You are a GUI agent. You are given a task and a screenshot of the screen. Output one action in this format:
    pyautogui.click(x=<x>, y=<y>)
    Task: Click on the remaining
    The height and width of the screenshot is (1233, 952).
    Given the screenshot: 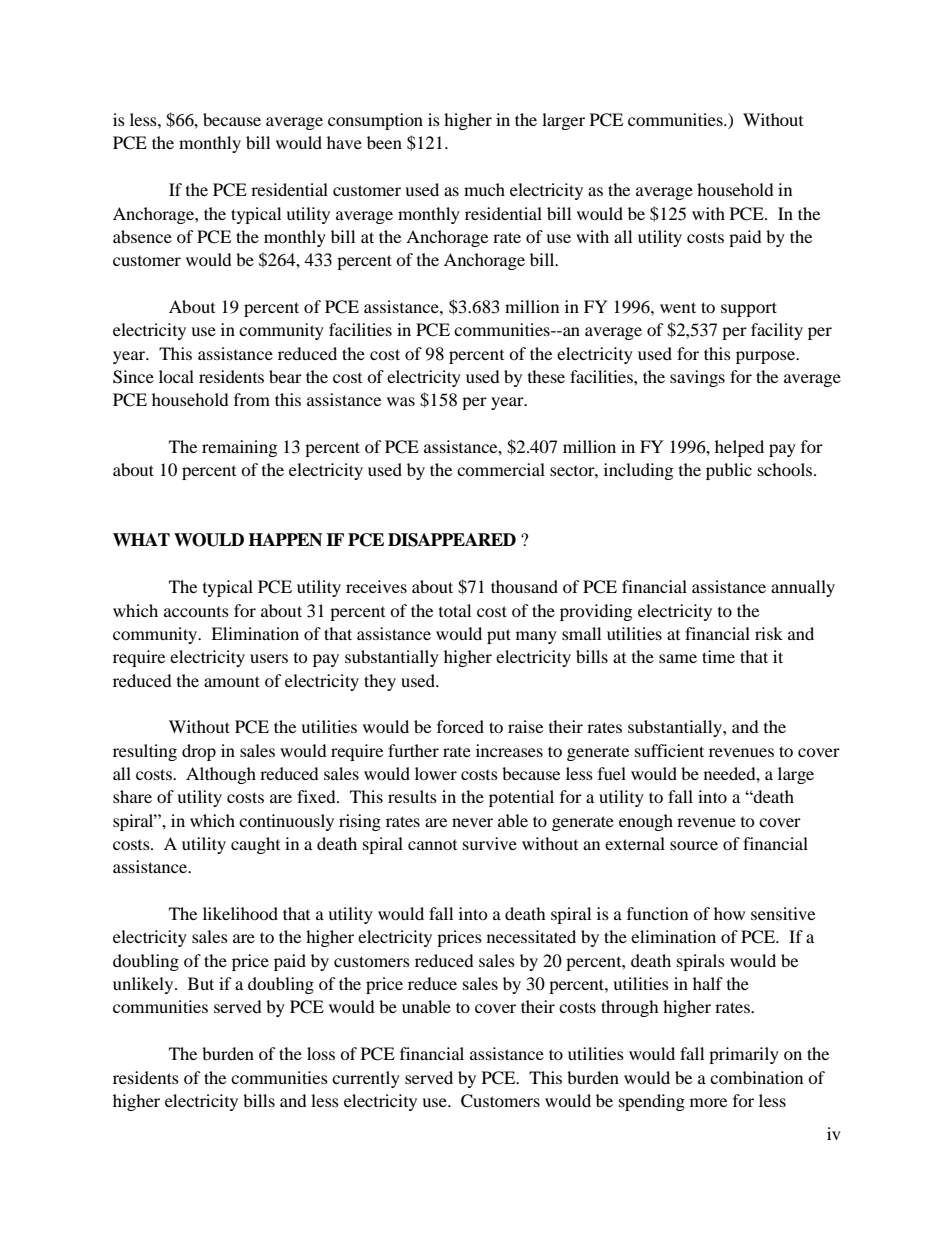 What is the action you would take?
    pyautogui.click(x=239, y=448)
